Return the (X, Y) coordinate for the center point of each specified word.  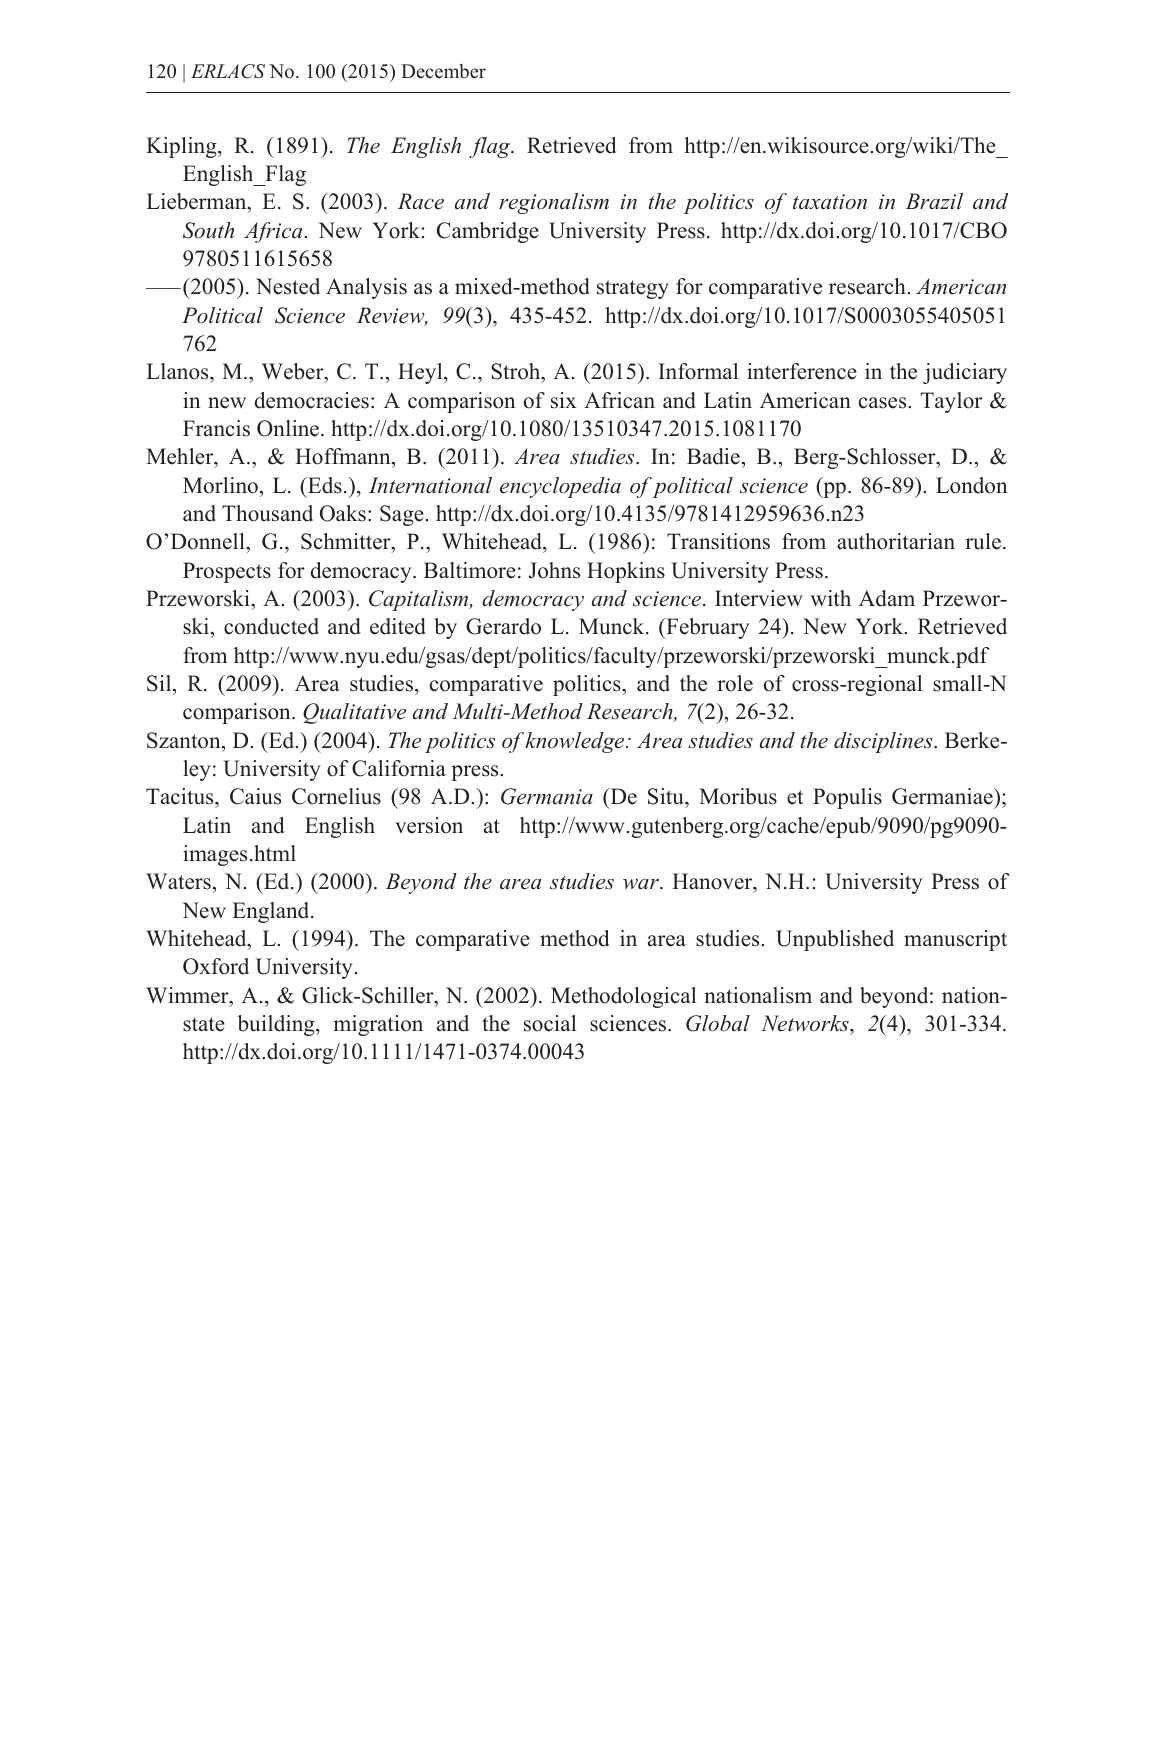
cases (884, 403)
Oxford (216, 966)
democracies (312, 400)
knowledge (576, 742)
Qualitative (354, 713)
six (564, 400)
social (550, 1023)
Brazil (934, 201)
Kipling (182, 147)
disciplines (884, 742)
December (443, 71)
